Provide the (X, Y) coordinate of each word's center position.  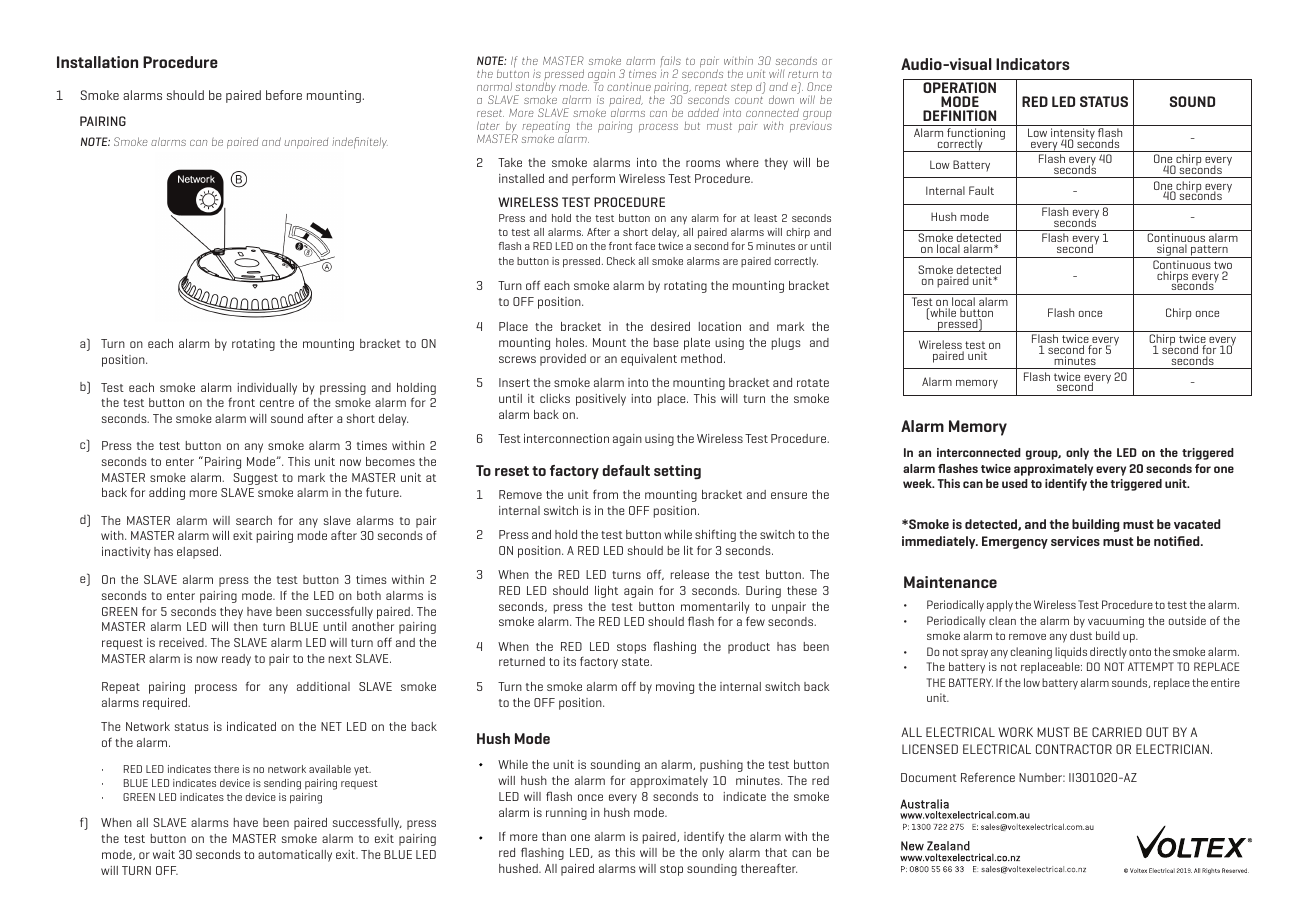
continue (629, 86)
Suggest (255, 479)
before (284, 95)
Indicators (1033, 64)
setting (677, 472)
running (566, 814)
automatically (295, 856)
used (1015, 483)
